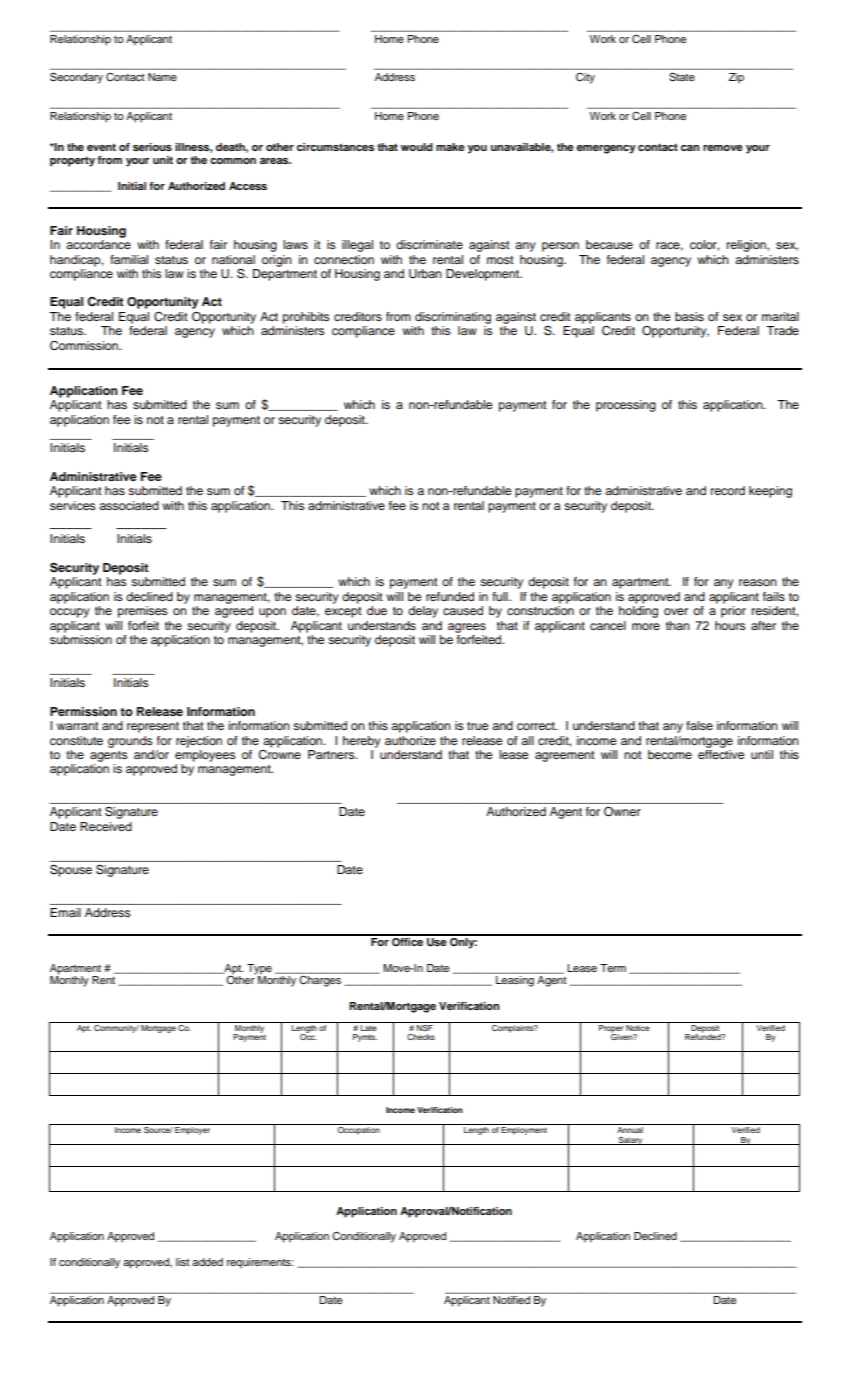  I want to click on State, so click(682, 77).
